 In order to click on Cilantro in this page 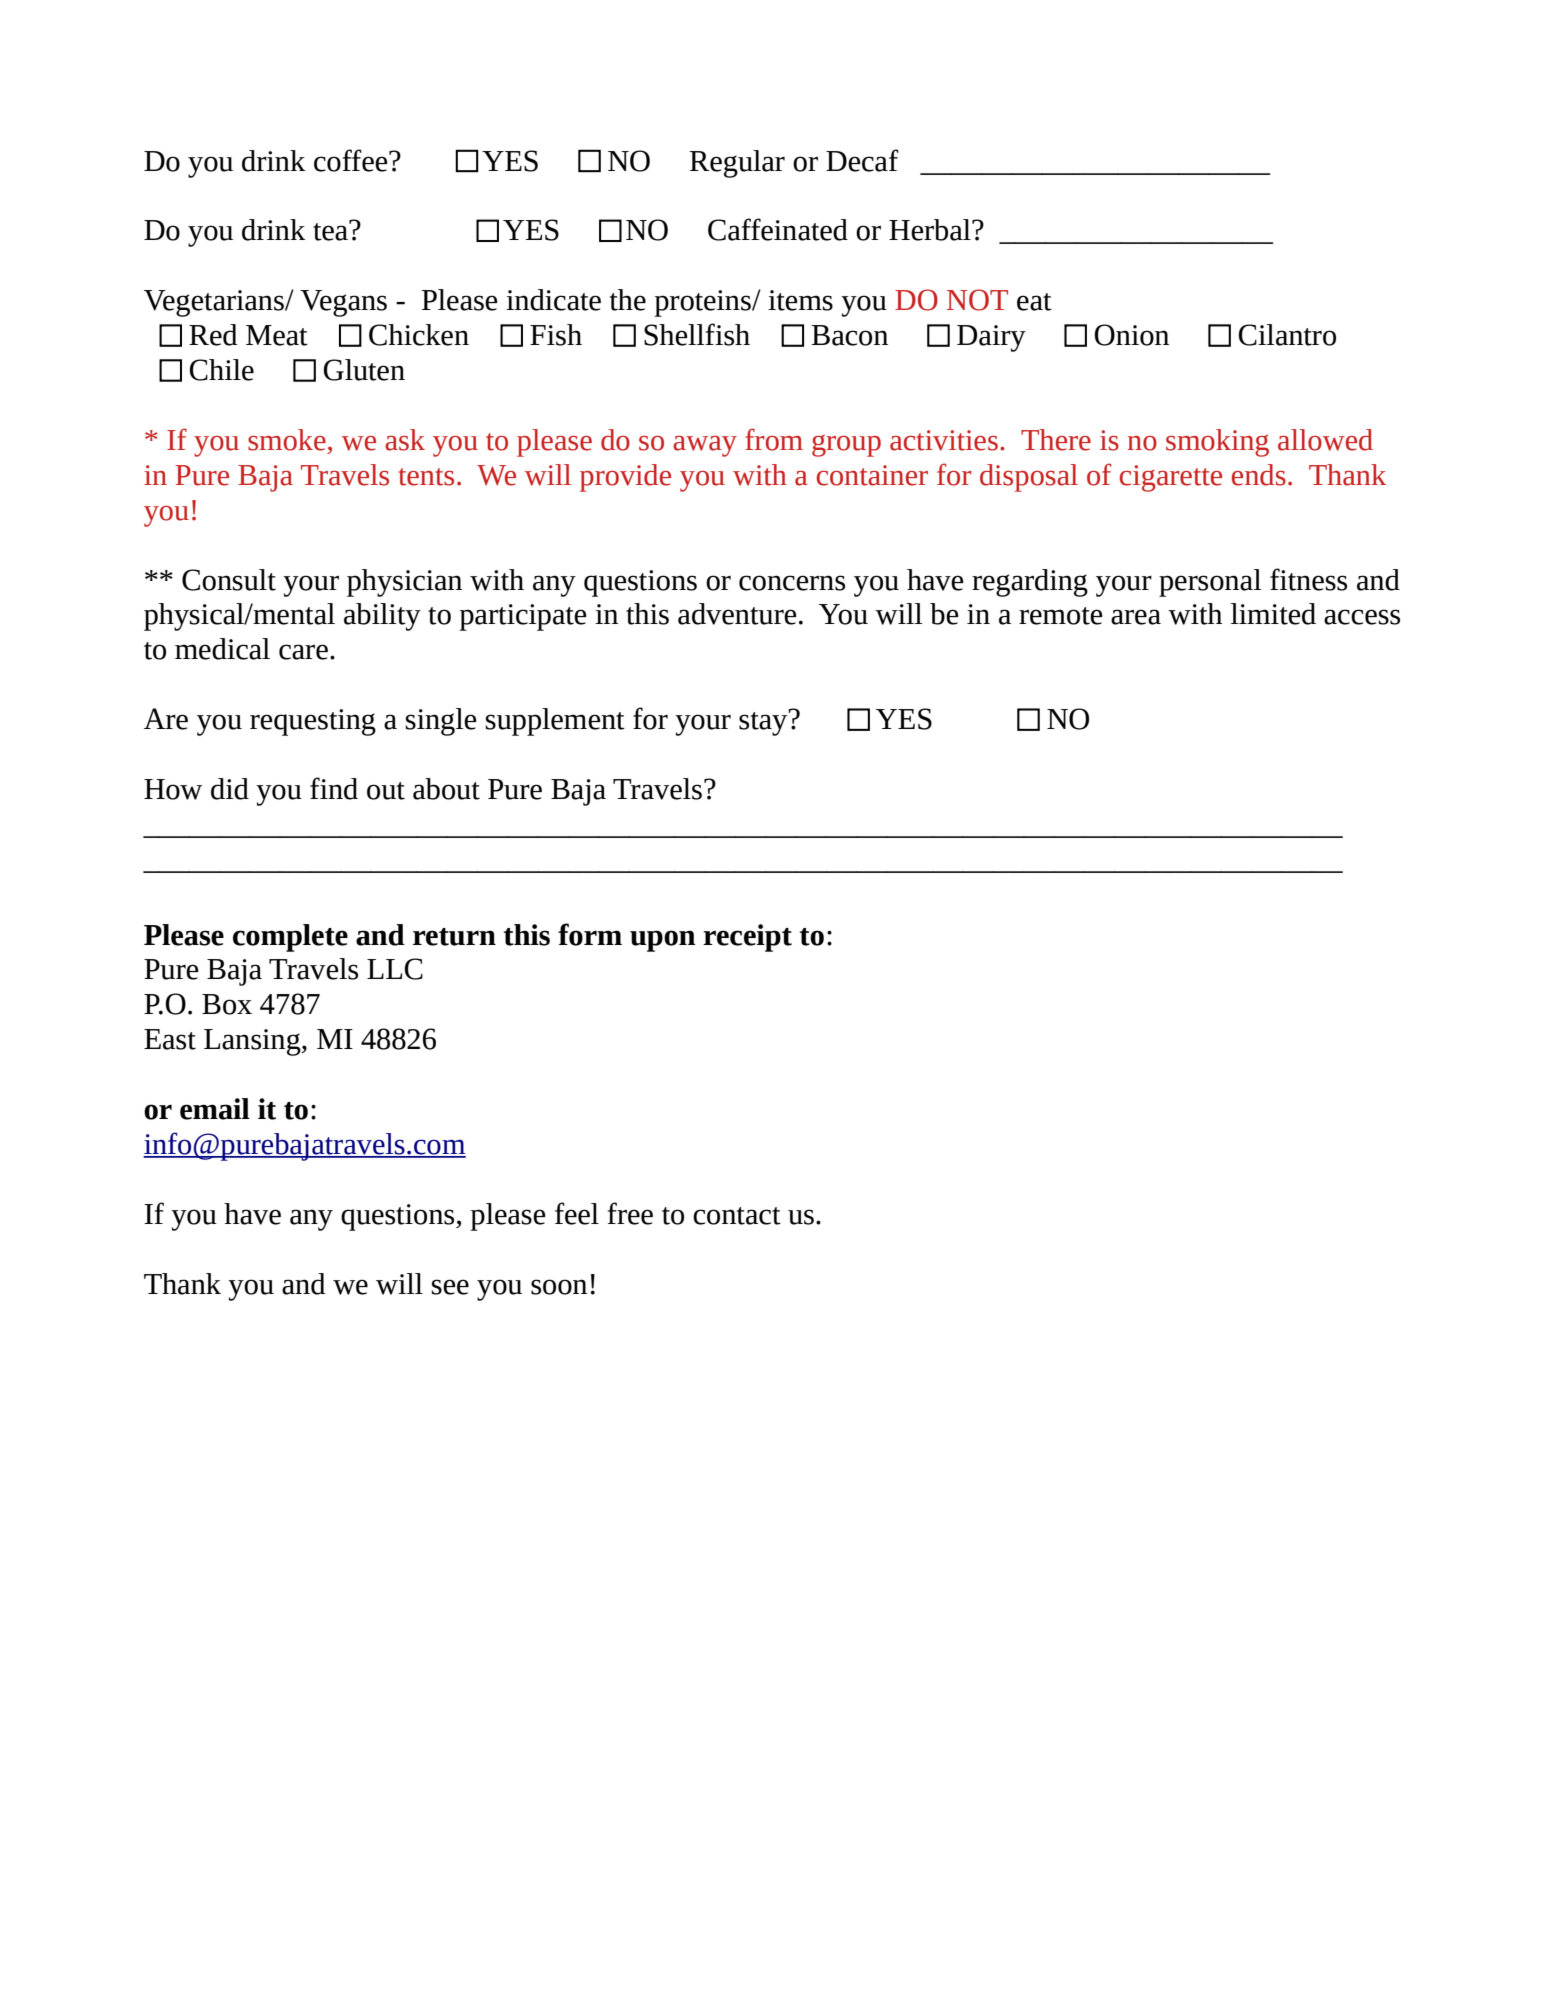, I will do `click(1287, 335)`.
